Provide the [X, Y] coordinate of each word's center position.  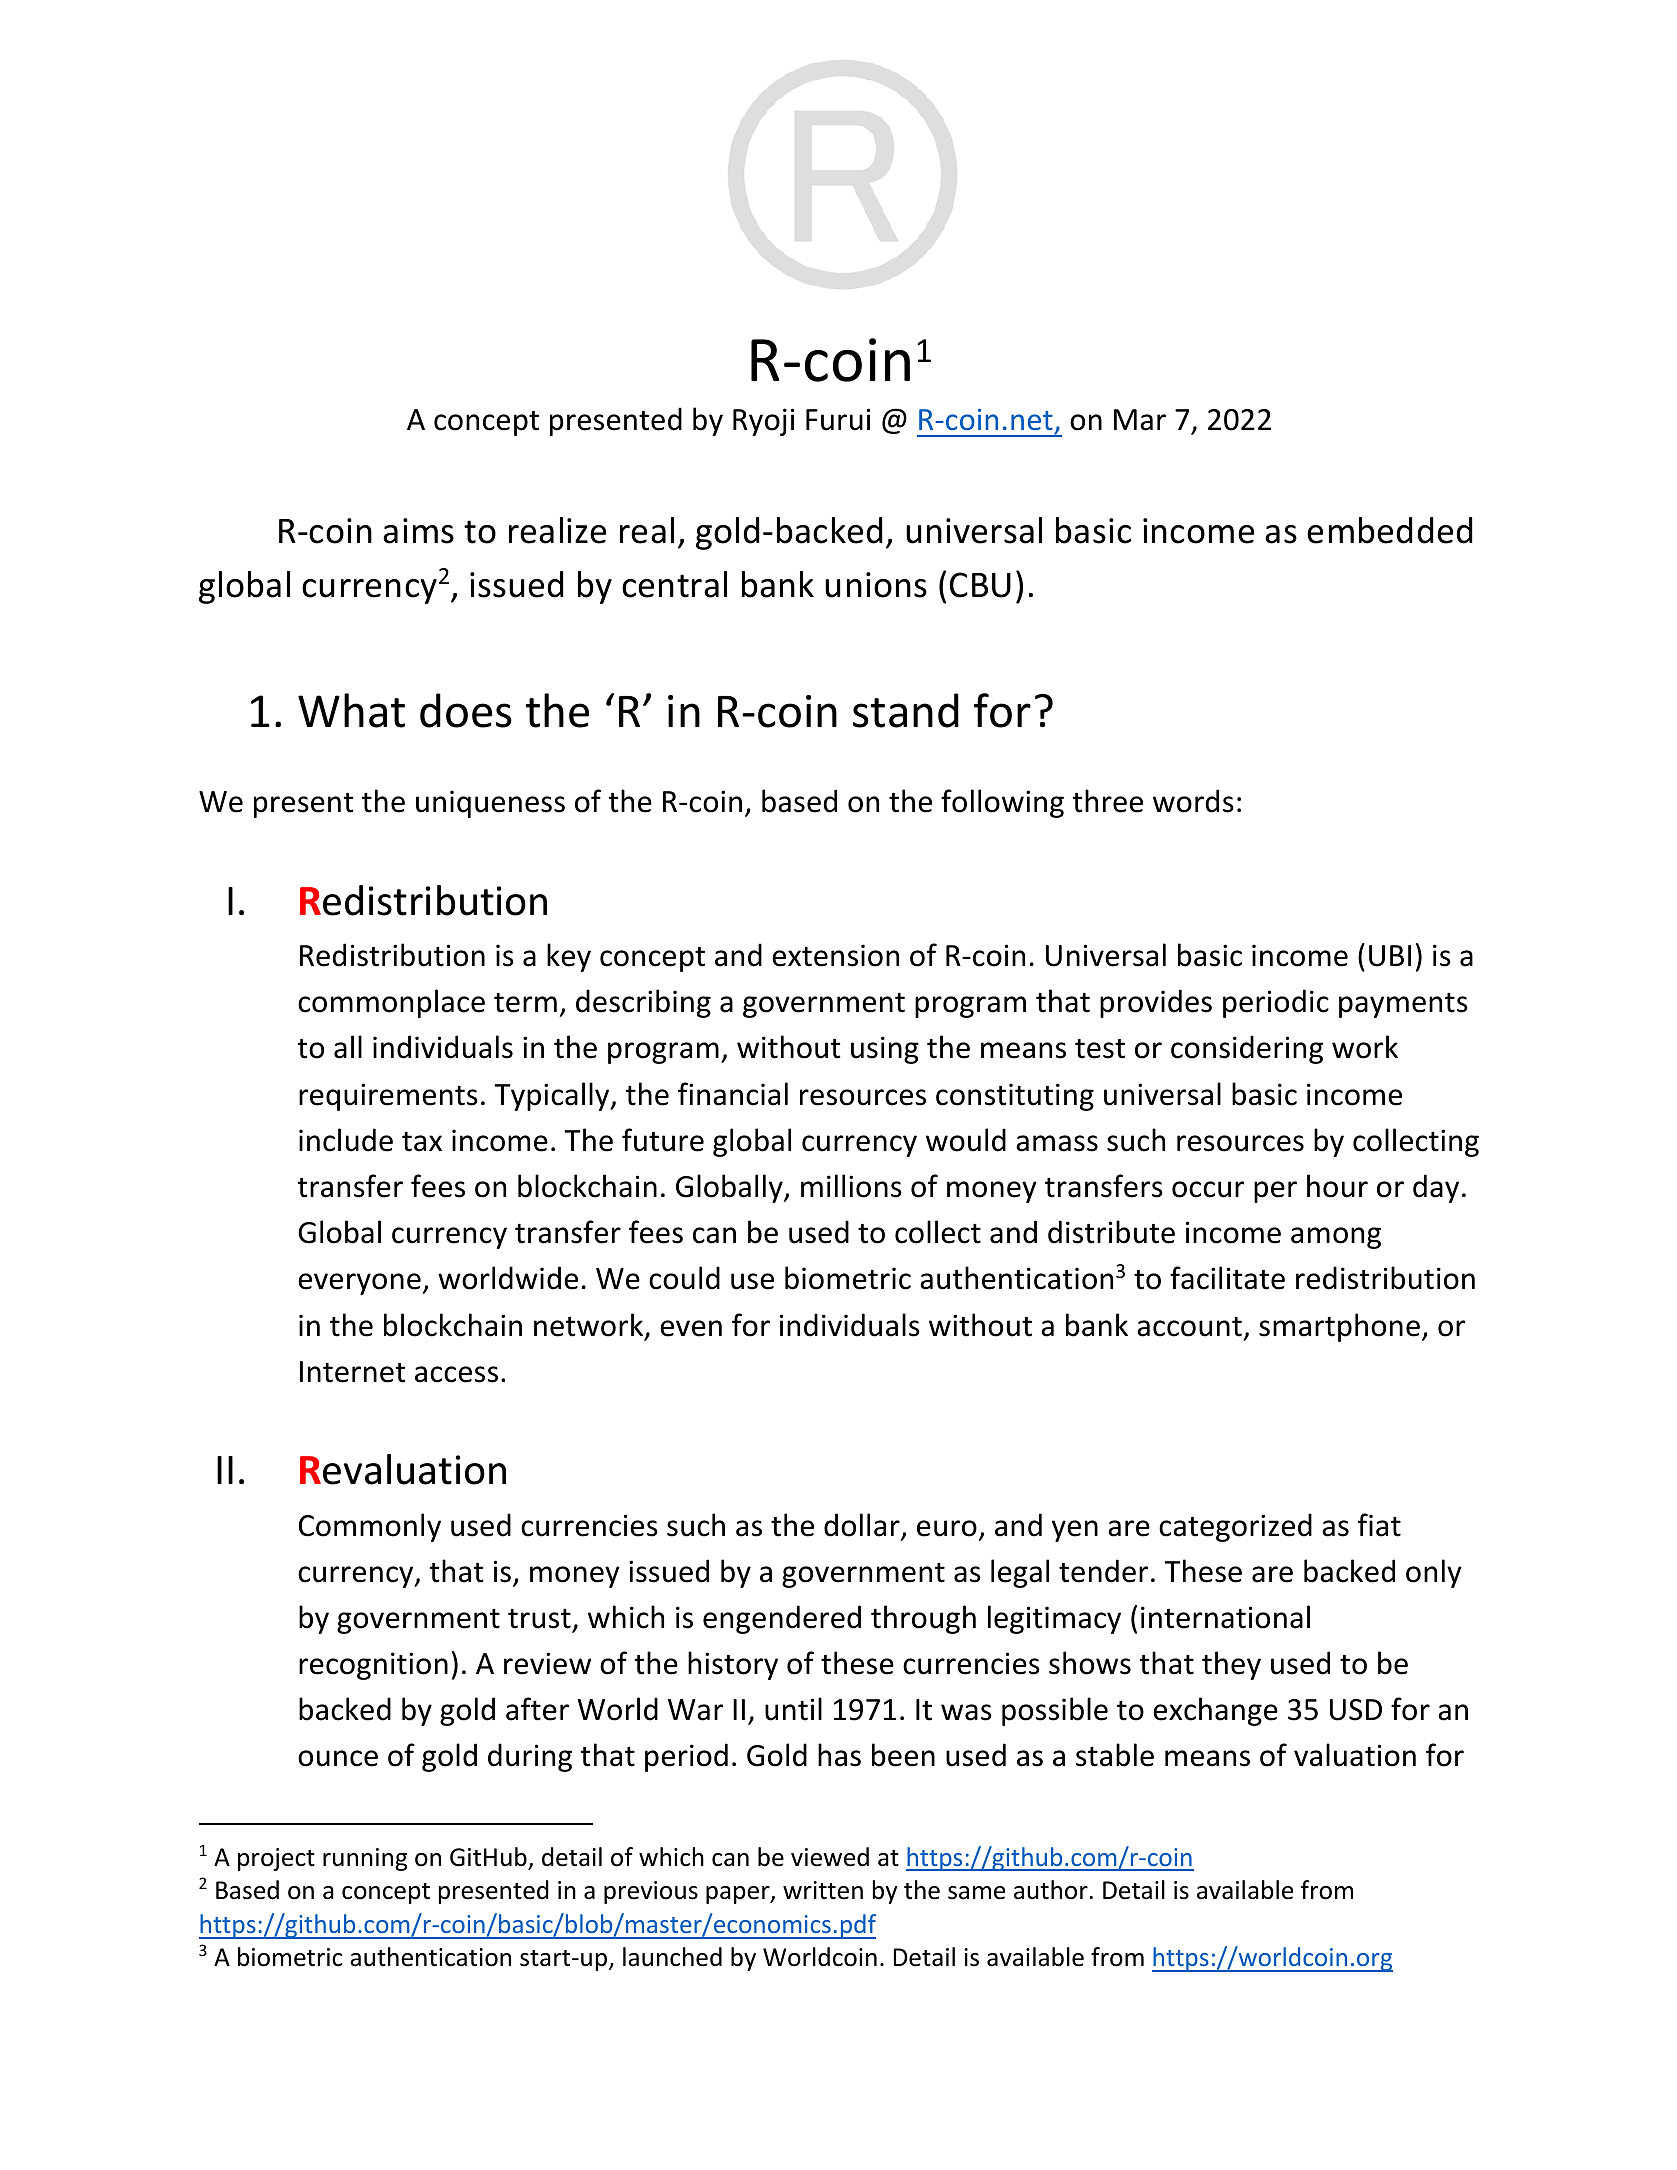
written [823, 1890]
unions [876, 585]
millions [851, 1186]
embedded [1390, 530]
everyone [359, 1284]
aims [418, 531]
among [1336, 1238]
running [365, 1859]
